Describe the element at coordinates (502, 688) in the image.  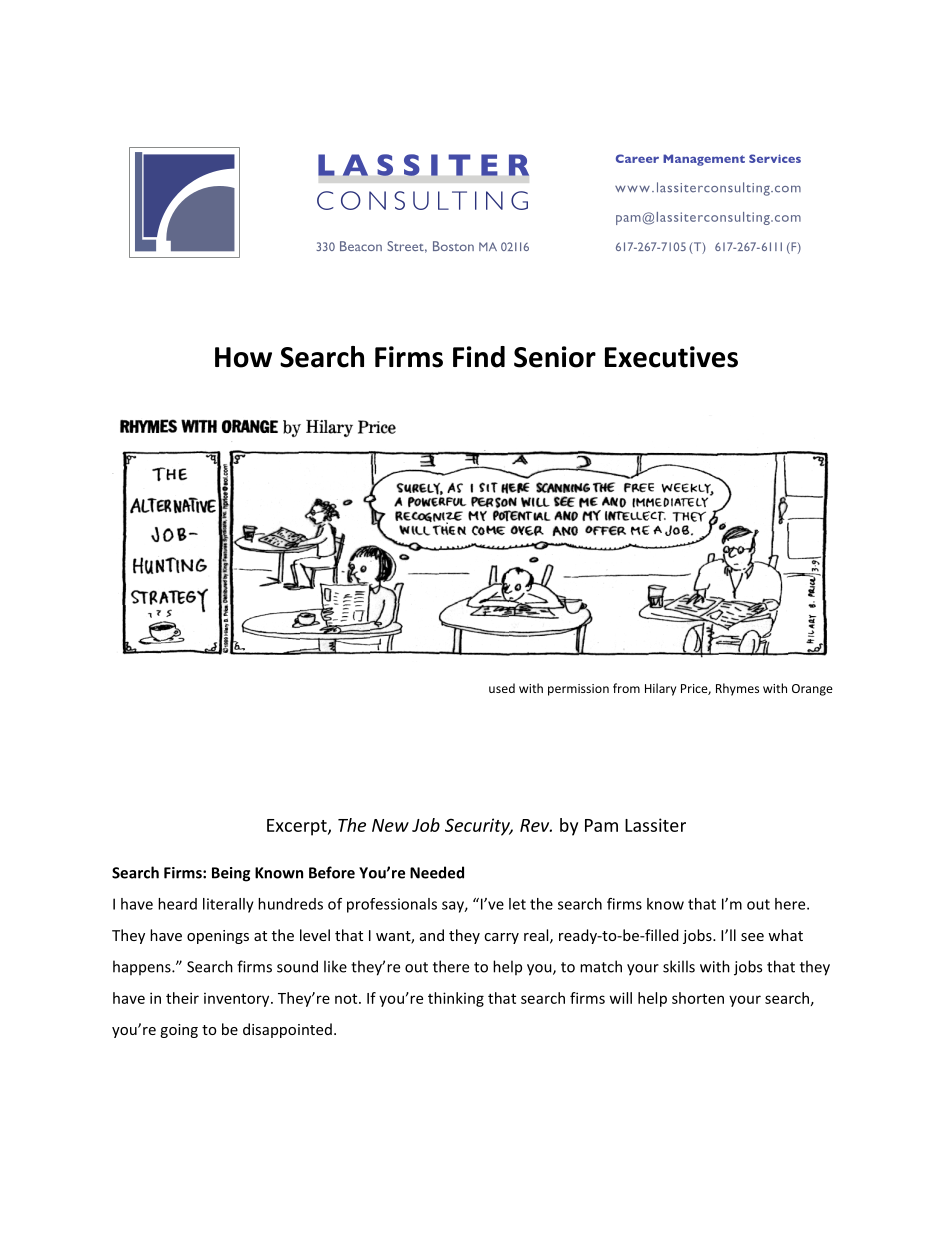
I see `used` at that location.
